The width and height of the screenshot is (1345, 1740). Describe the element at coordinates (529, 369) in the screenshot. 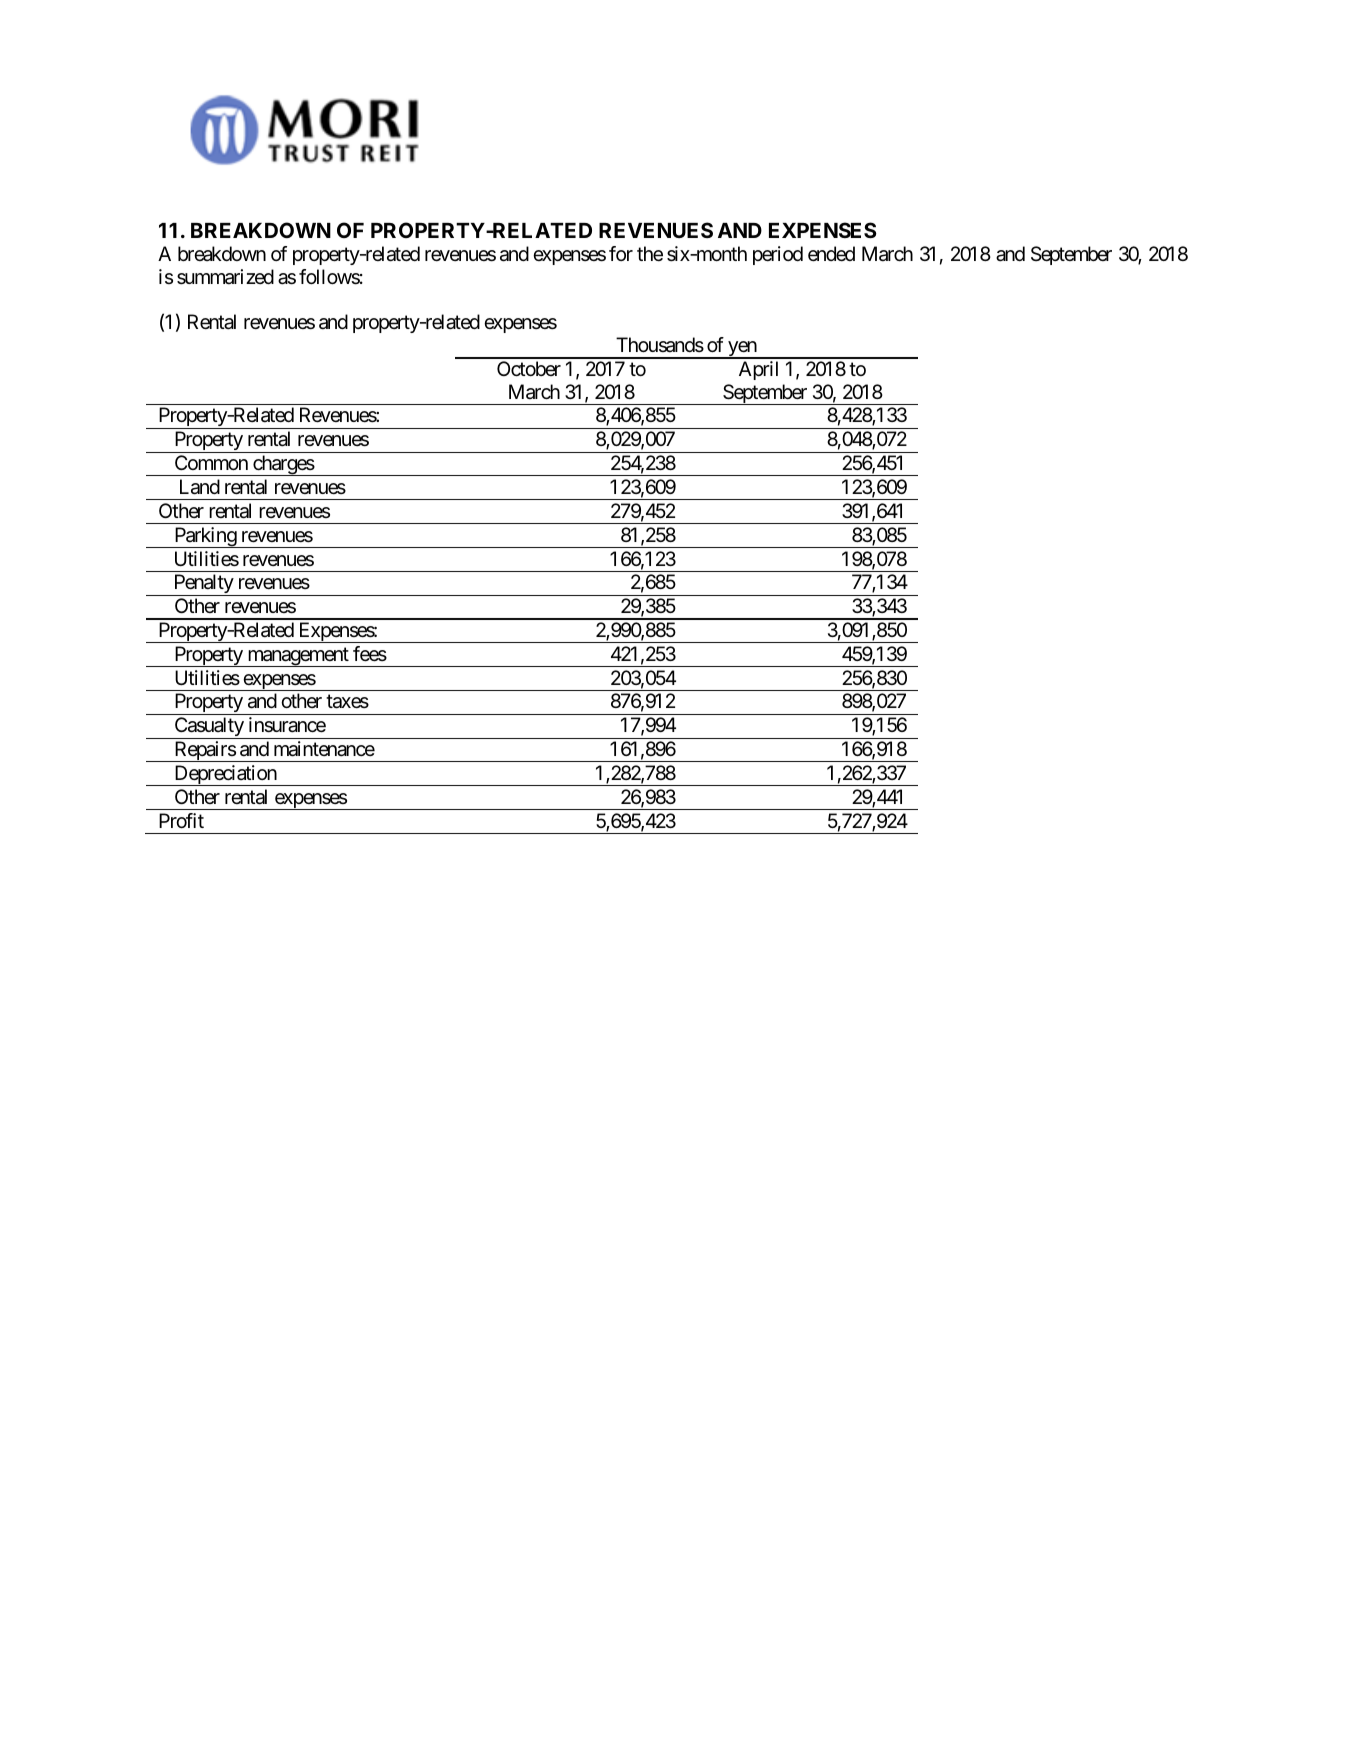

I see `October` at that location.
